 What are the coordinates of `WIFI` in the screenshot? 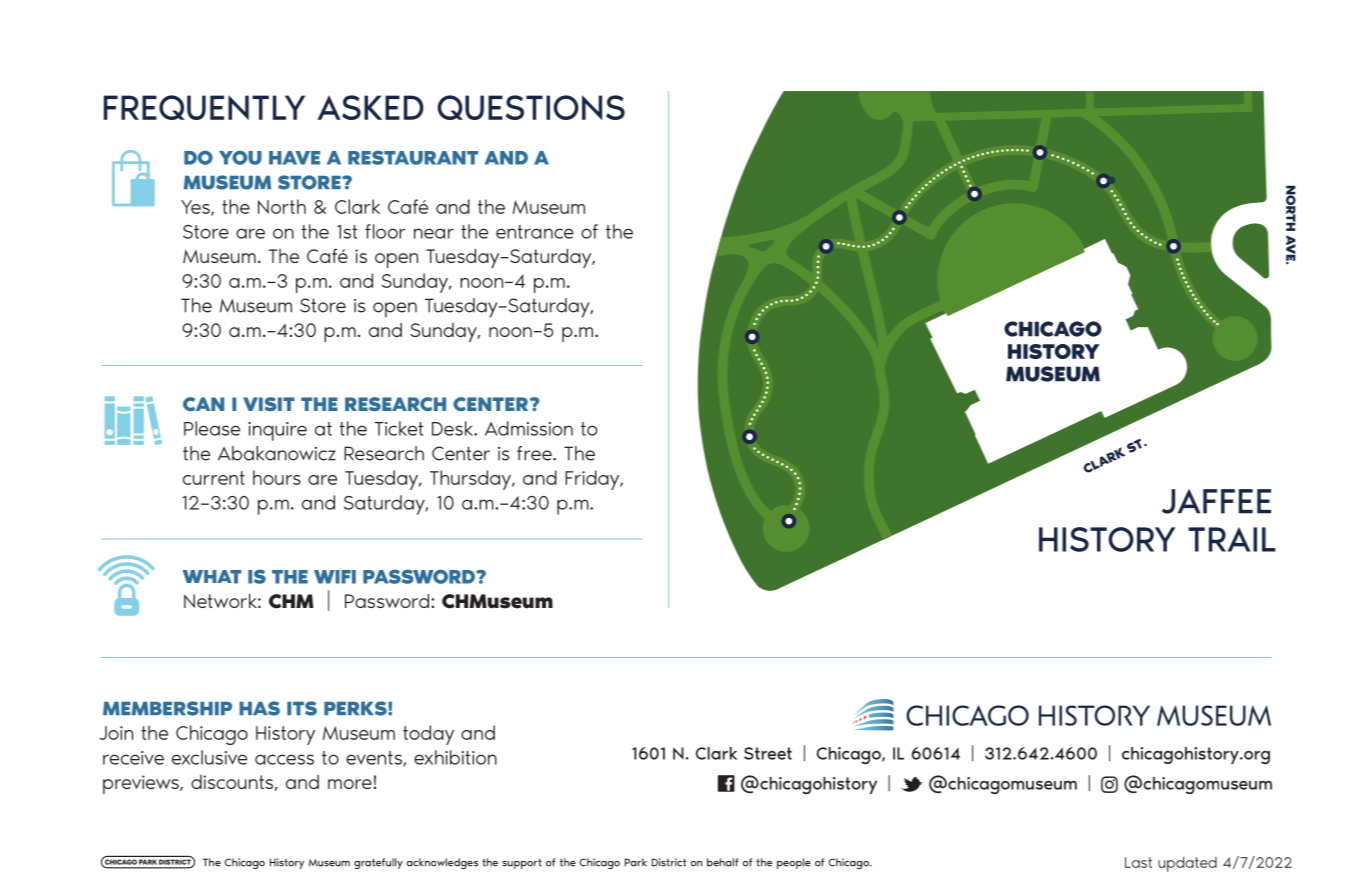 It's located at (335, 577).
